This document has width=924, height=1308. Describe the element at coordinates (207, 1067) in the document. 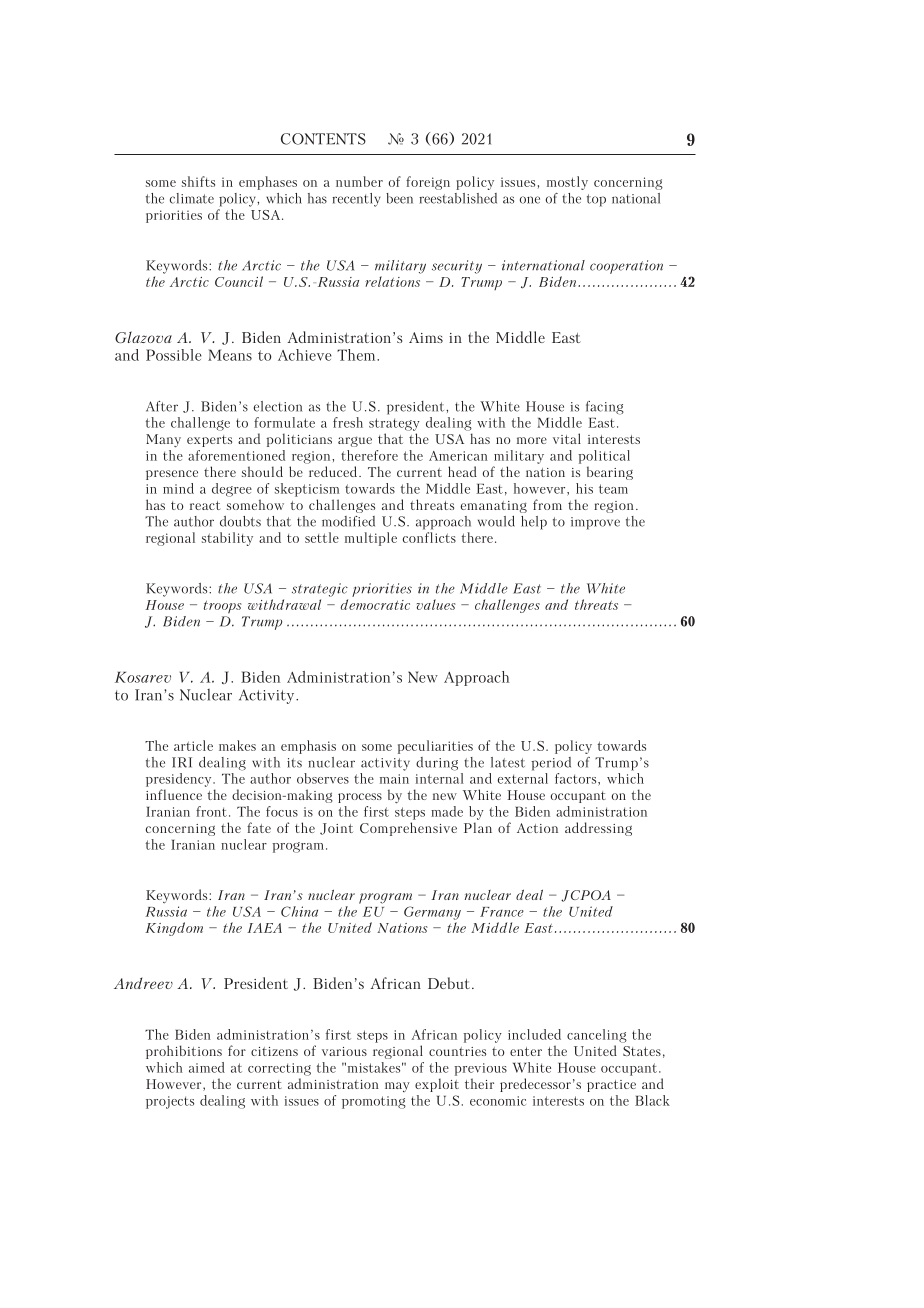

I see `aimed` at that location.
